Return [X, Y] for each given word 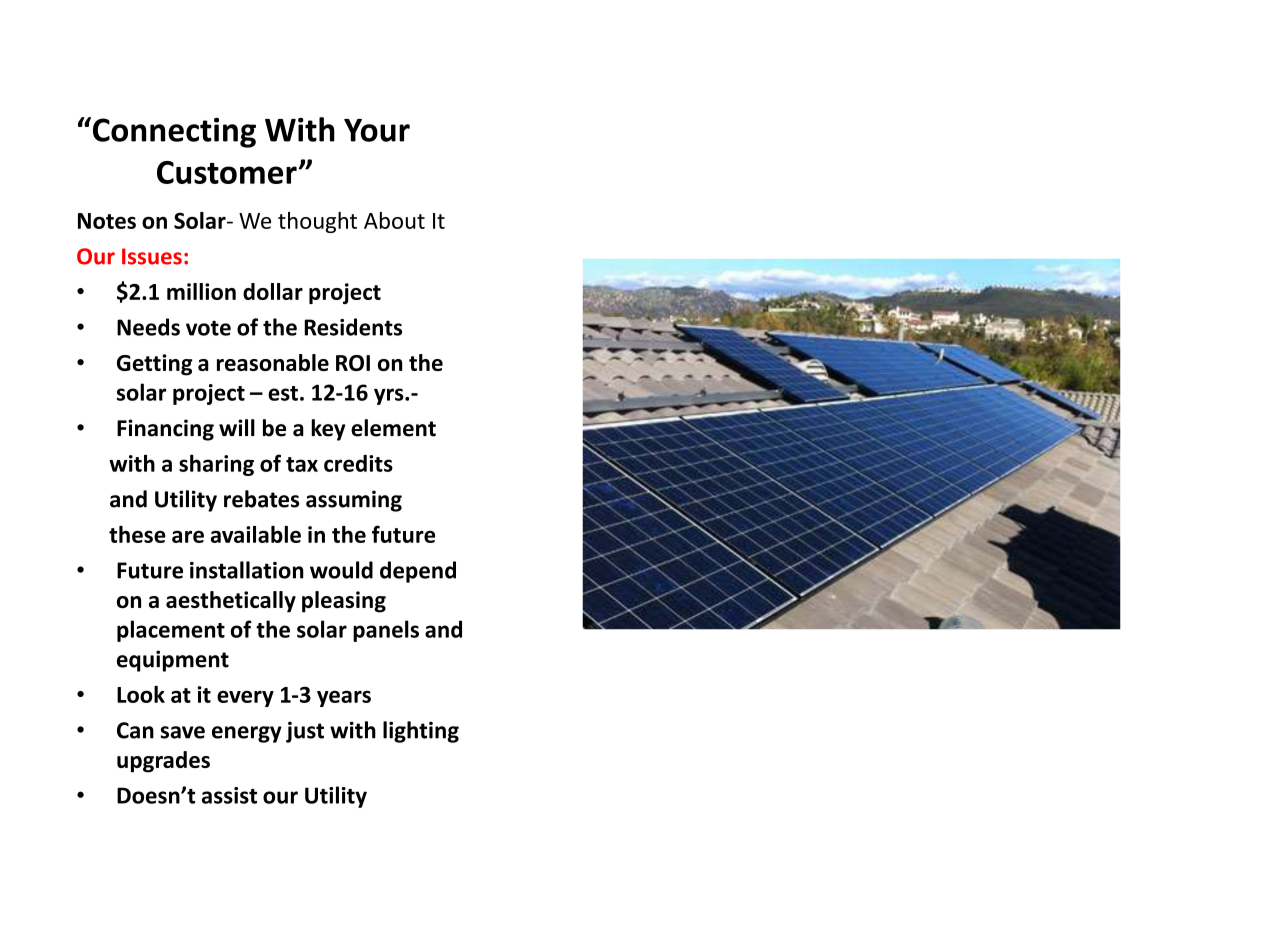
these [137, 534]
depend [418, 572]
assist [229, 795]
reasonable [273, 362]
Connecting [173, 132]
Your [377, 130]
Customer [227, 172]
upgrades [163, 762]
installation [247, 570]
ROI [353, 363]
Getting [155, 365]
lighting [421, 732]
